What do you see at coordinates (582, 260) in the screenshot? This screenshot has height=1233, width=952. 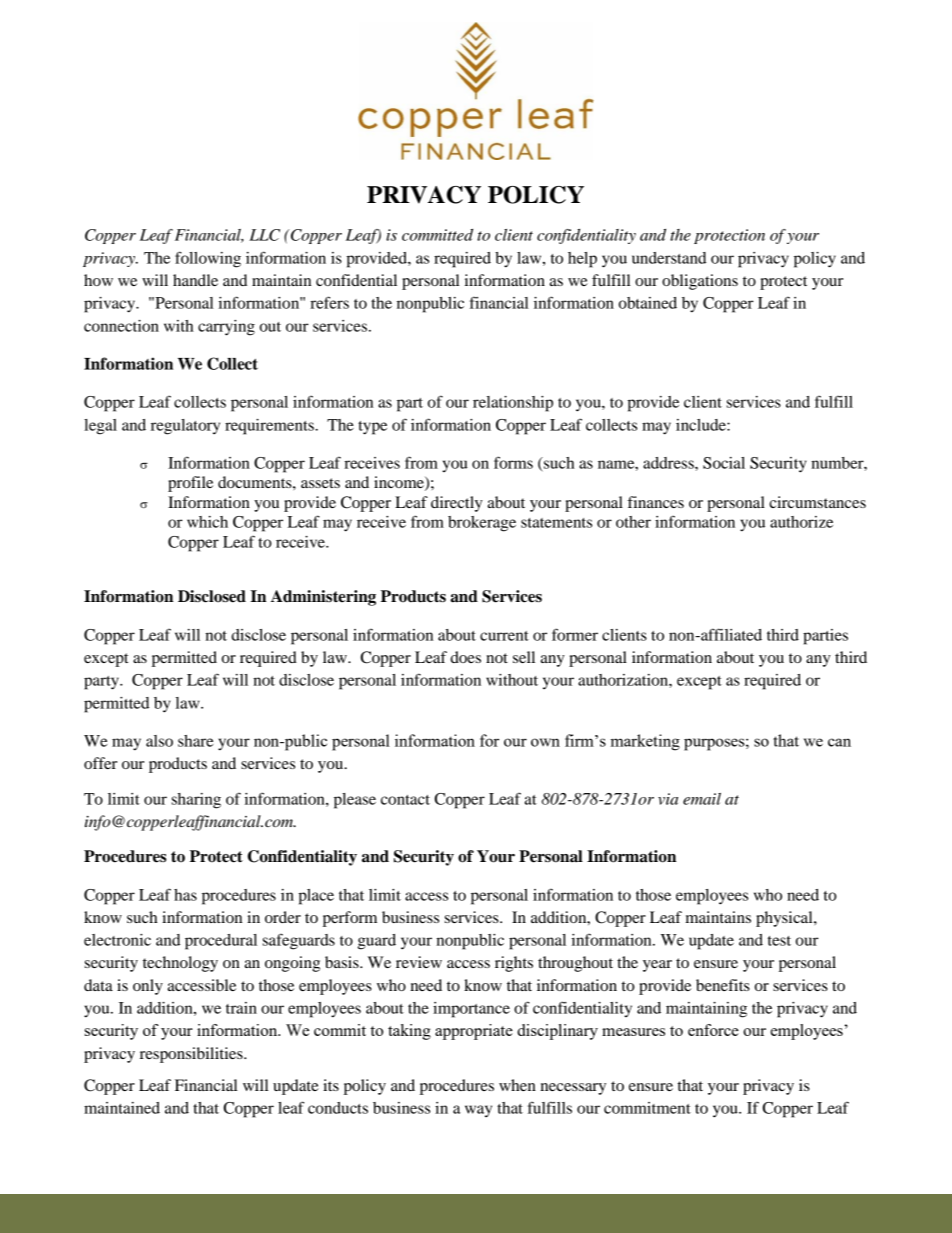 I see `help` at bounding box center [582, 260].
